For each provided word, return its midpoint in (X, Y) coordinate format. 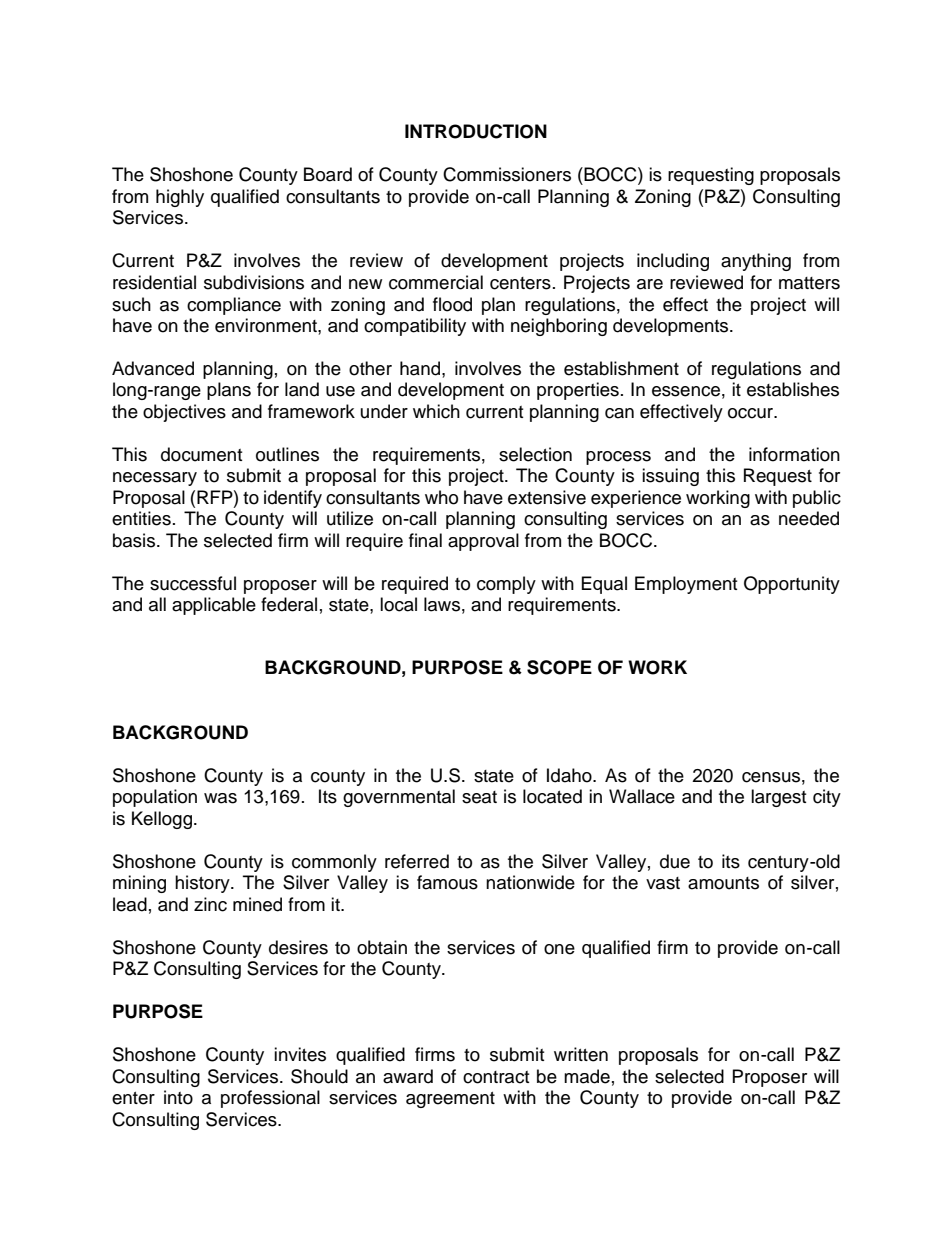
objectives (184, 413)
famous (447, 882)
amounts (723, 883)
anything (756, 262)
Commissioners (507, 174)
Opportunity (792, 585)
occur (752, 413)
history (203, 884)
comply (506, 585)
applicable (214, 606)
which (436, 411)
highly (180, 198)
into (178, 1097)
